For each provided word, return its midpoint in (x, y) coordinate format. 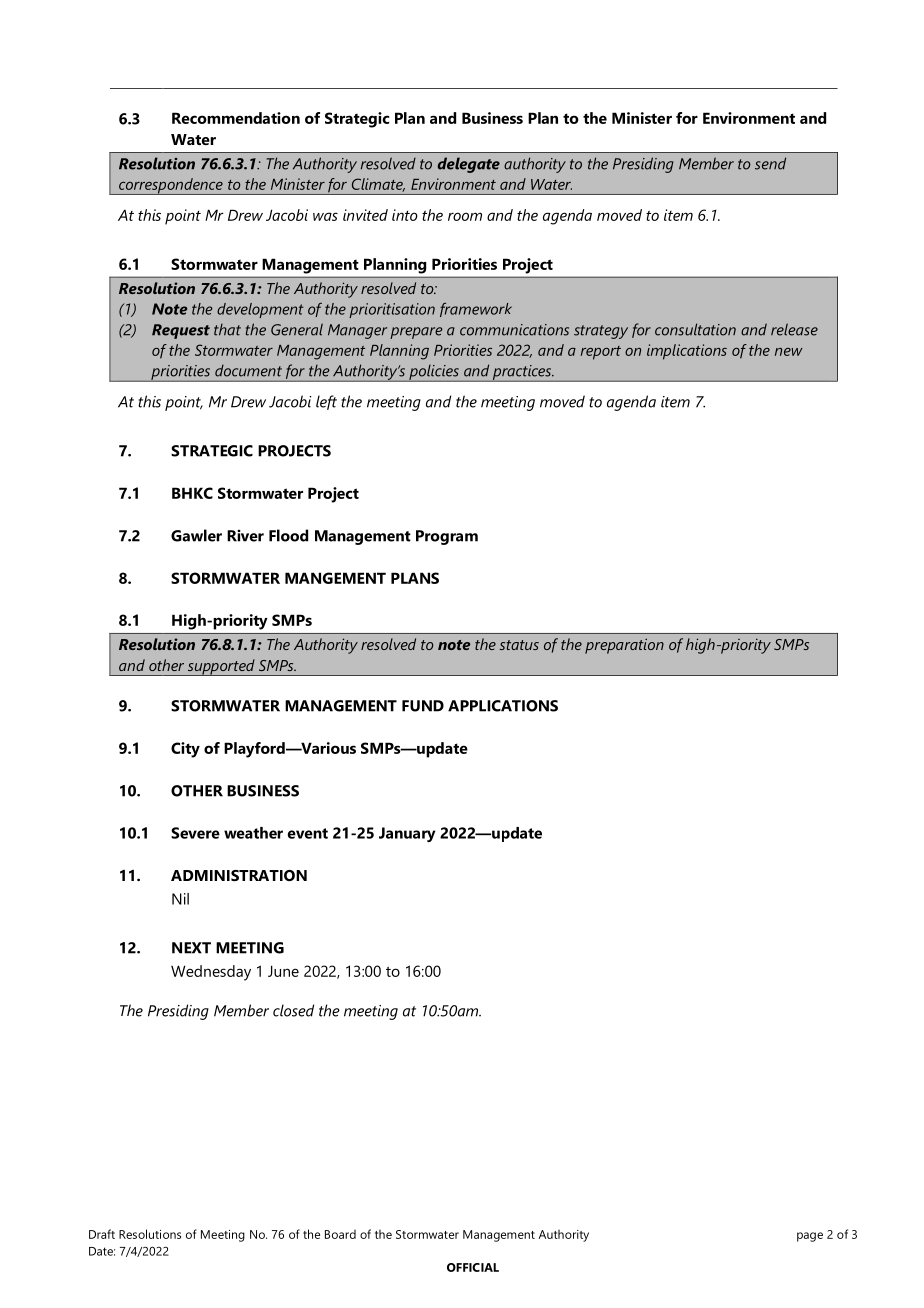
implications (687, 352)
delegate (468, 165)
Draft (102, 1234)
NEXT (191, 948)
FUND (423, 706)
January (407, 834)
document (248, 371)
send (770, 163)
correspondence (171, 186)
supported (221, 667)
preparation (624, 646)
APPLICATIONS (503, 706)
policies (434, 373)
